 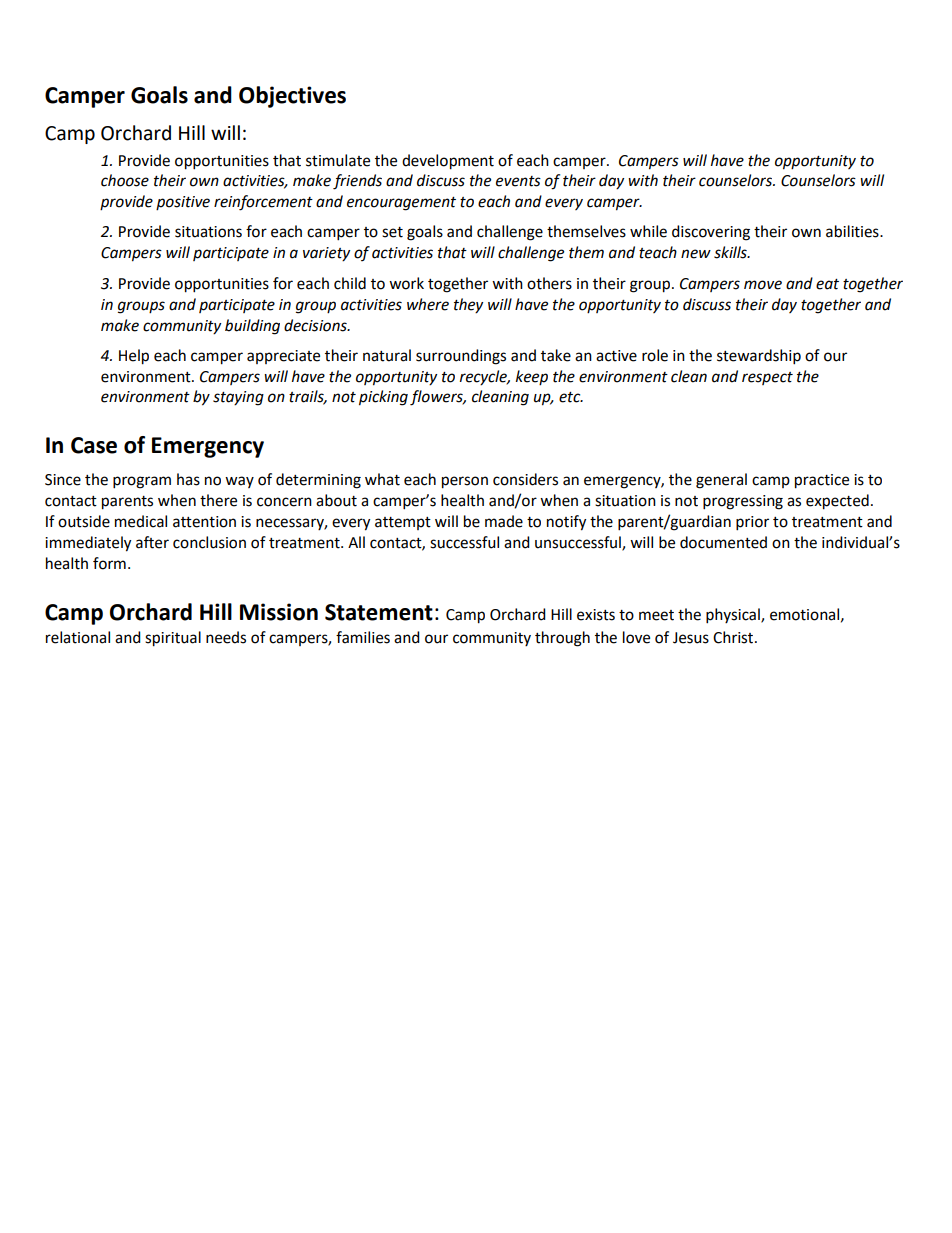 I want to click on development, so click(x=448, y=162).
